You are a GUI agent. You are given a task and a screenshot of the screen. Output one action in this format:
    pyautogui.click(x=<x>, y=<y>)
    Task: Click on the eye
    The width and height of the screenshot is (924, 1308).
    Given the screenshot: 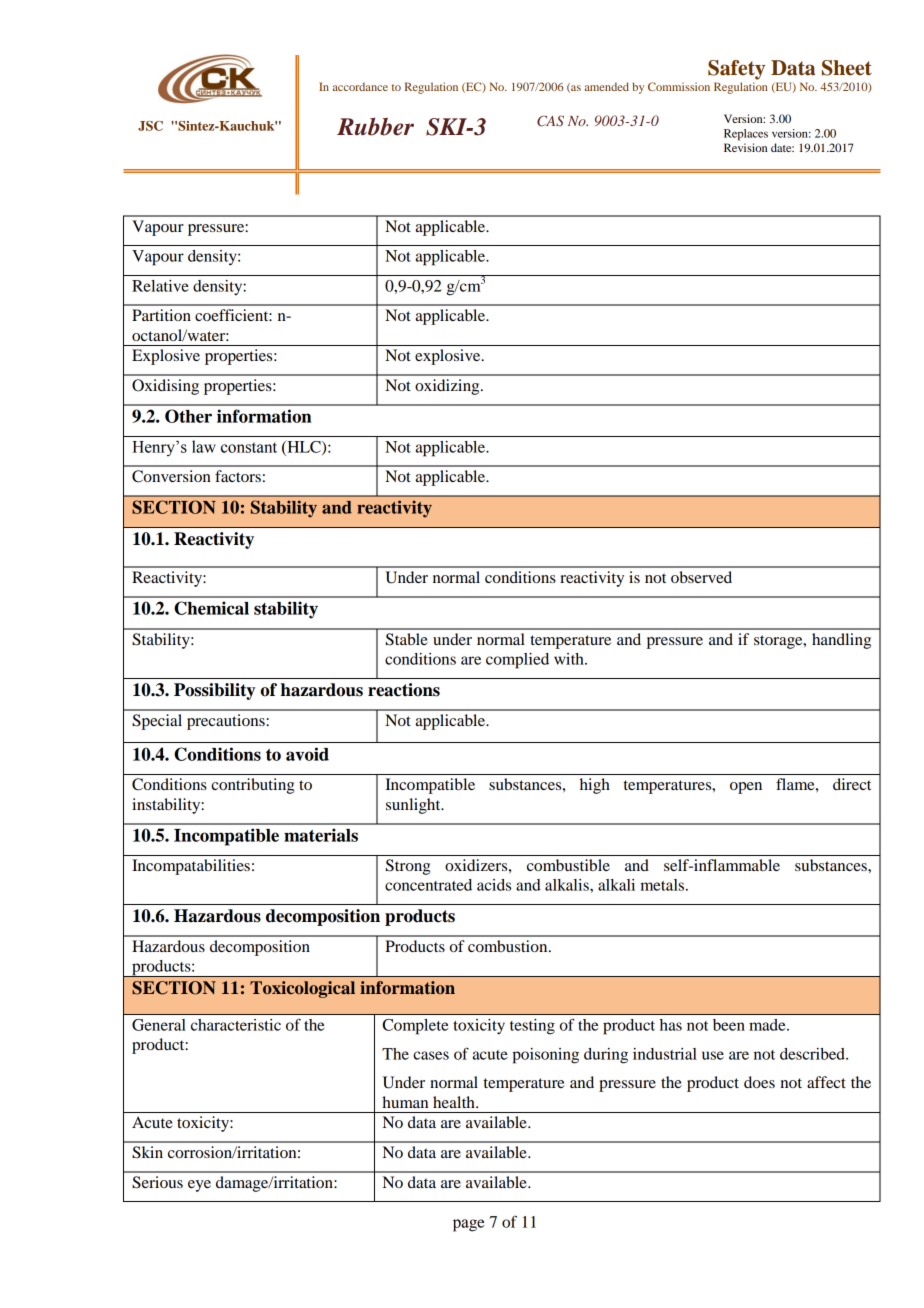 What is the action you would take?
    pyautogui.click(x=199, y=1186)
